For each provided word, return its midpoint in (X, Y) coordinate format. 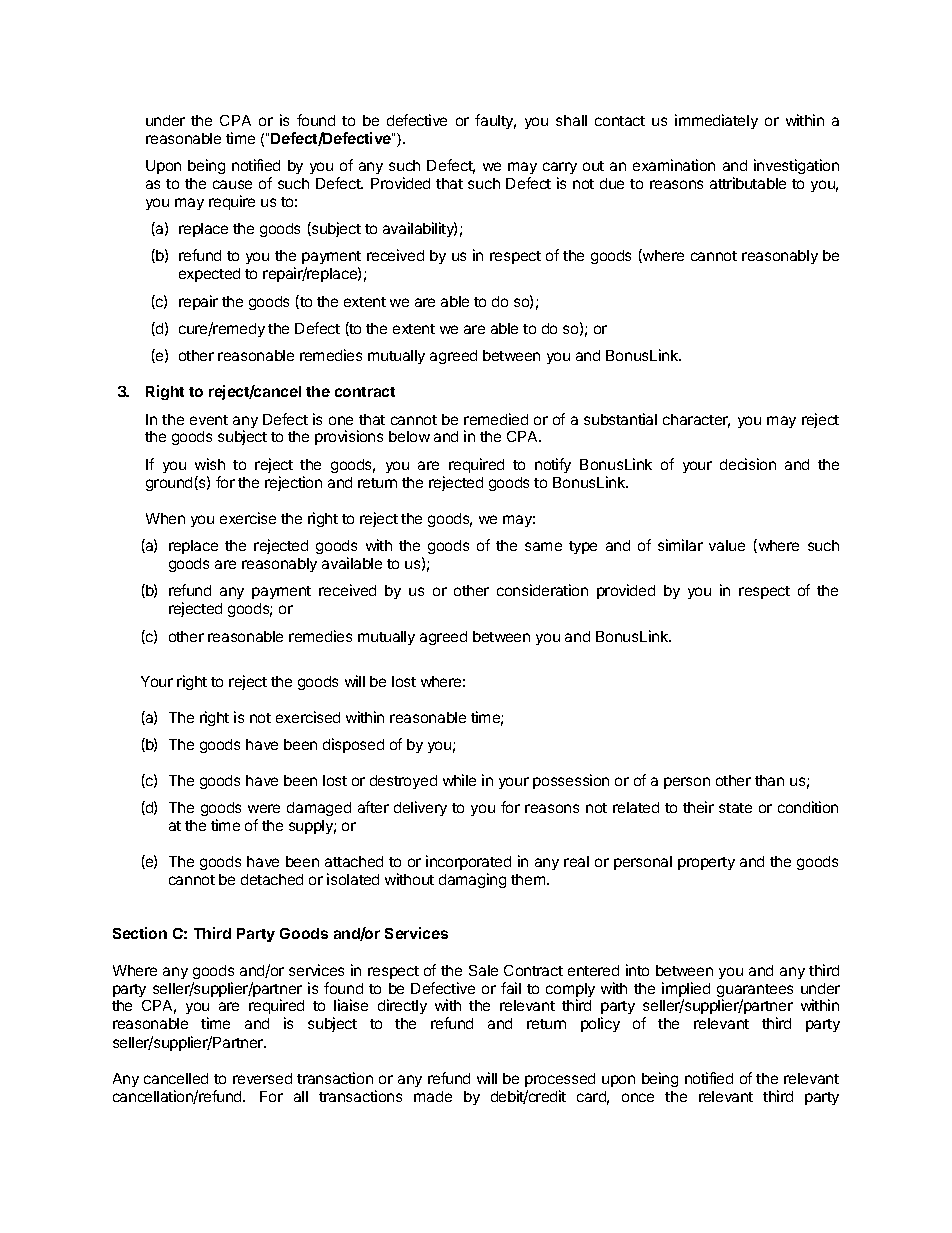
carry (560, 168)
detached (272, 879)
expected (209, 275)
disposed (353, 745)
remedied (496, 419)
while (459, 780)
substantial (620, 419)
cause (232, 184)
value (727, 545)
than (769, 780)
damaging (472, 880)
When (165, 518)
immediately (716, 121)
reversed (262, 1078)
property (706, 863)
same (543, 546)
